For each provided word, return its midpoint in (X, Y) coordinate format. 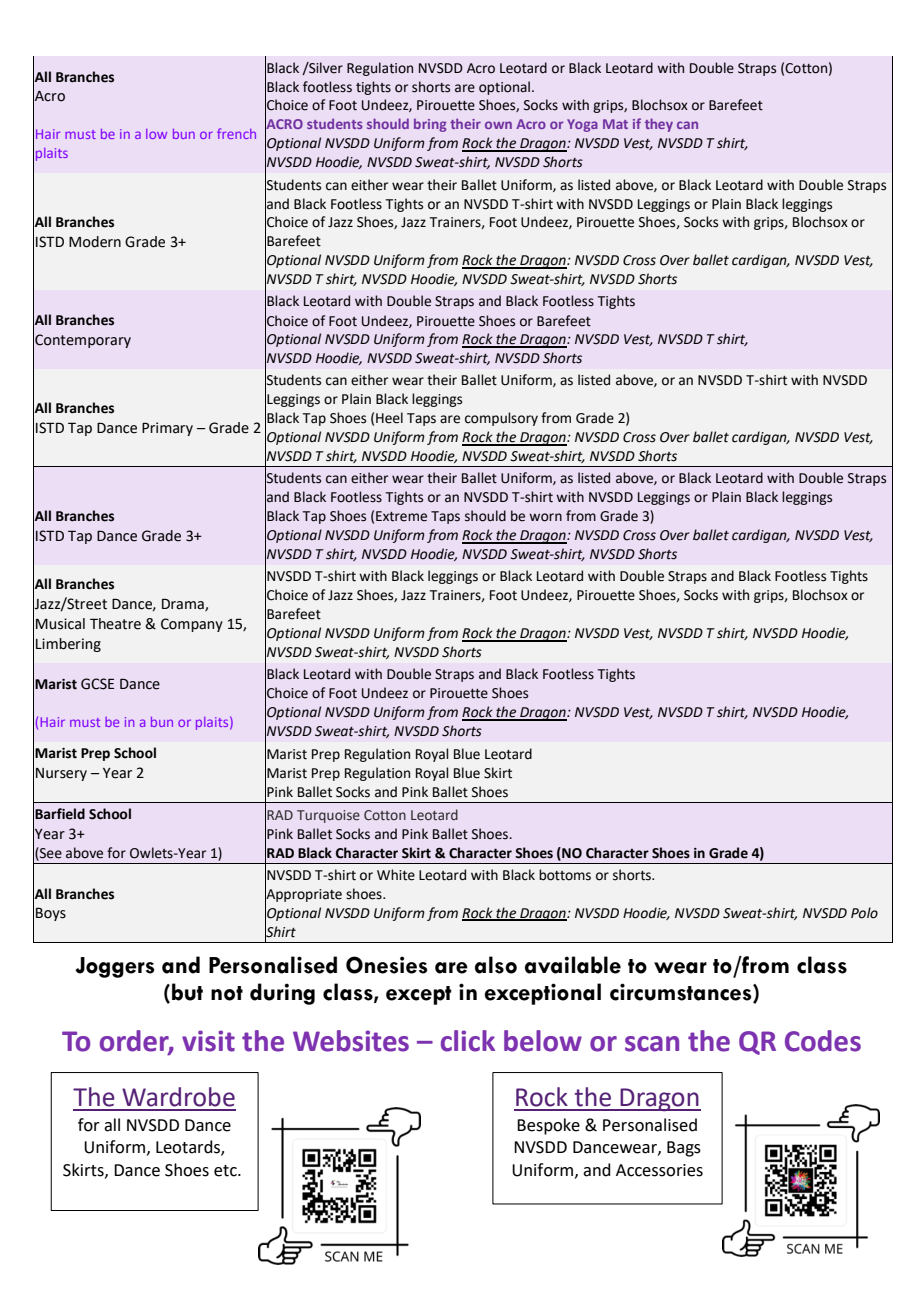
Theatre (115, 624)
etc (226, 1171)
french (236, 133)
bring (430, 125)
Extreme (401, 516)
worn (545, 517)
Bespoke (548, 1126)
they (659, 125)
